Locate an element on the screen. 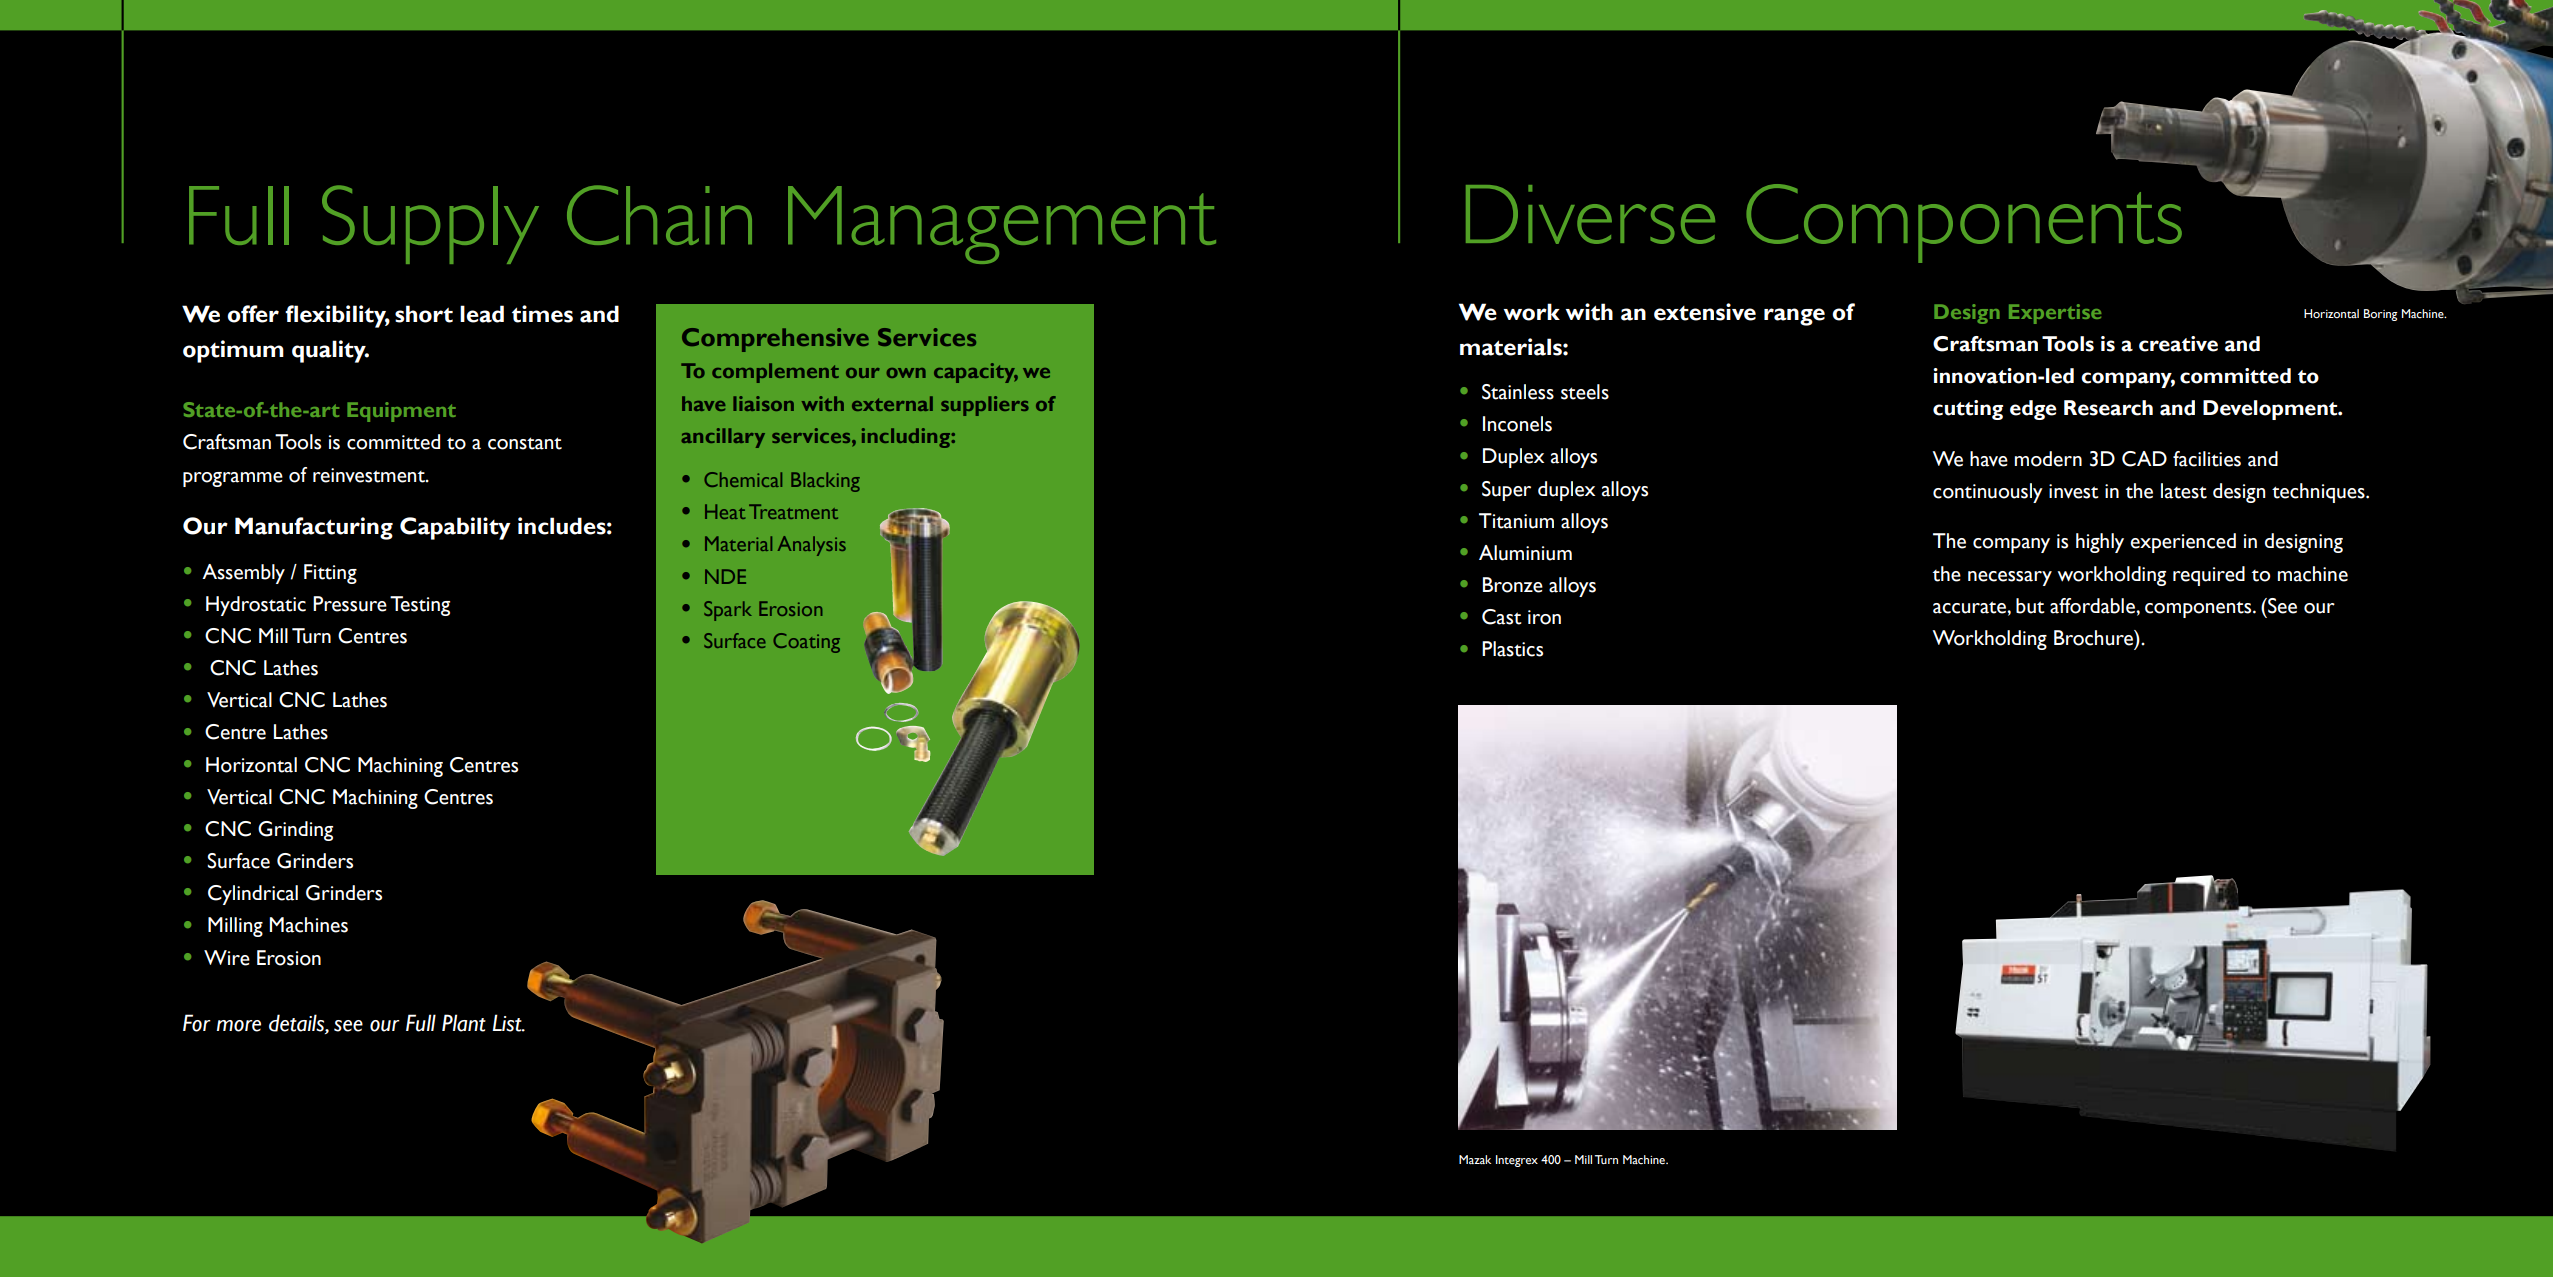 The height and width of the screenshot is (1277, 2553). Supply is located at coordinates (430, 224).
